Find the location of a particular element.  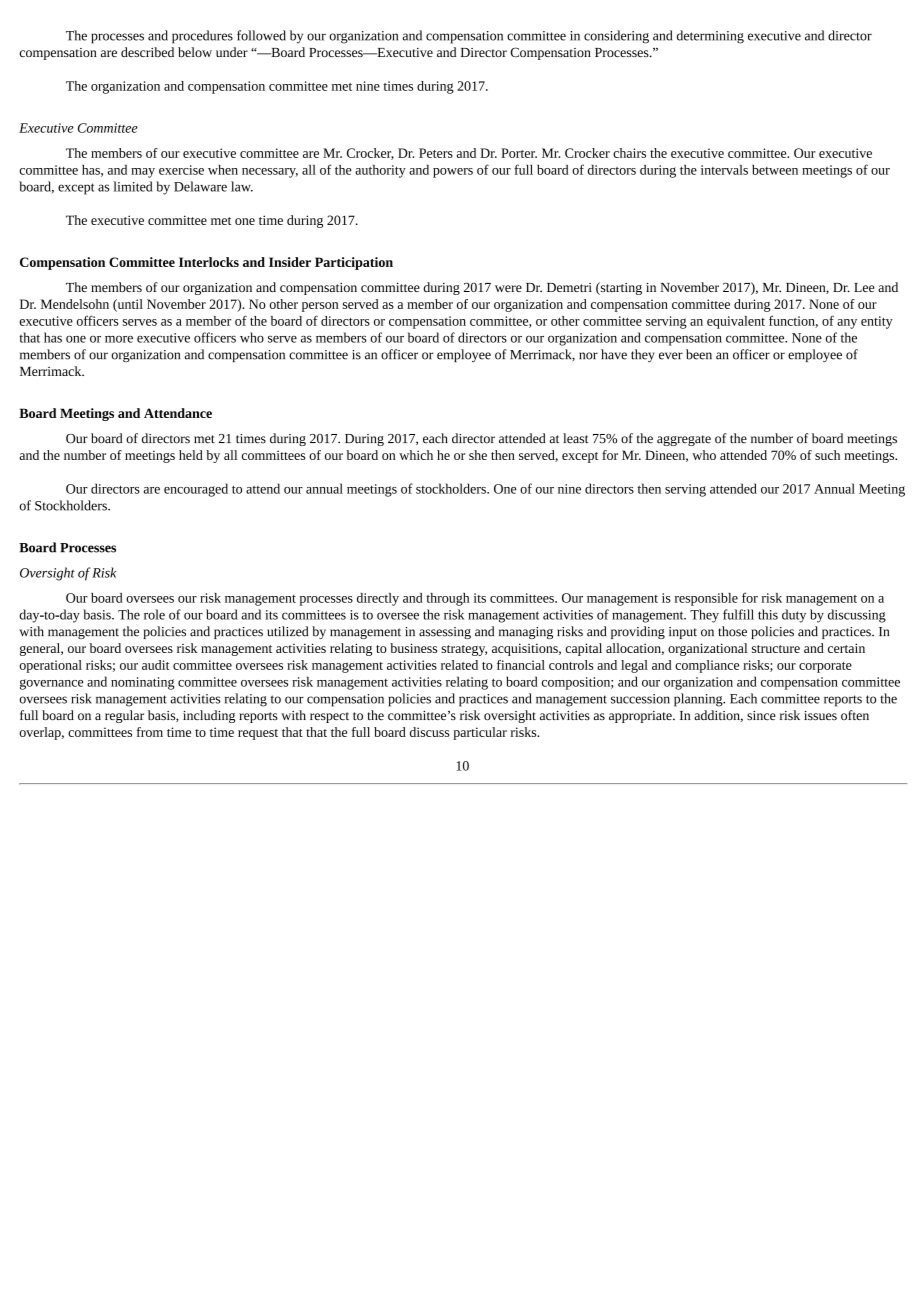

considering is located at coordinates (616, 37).
